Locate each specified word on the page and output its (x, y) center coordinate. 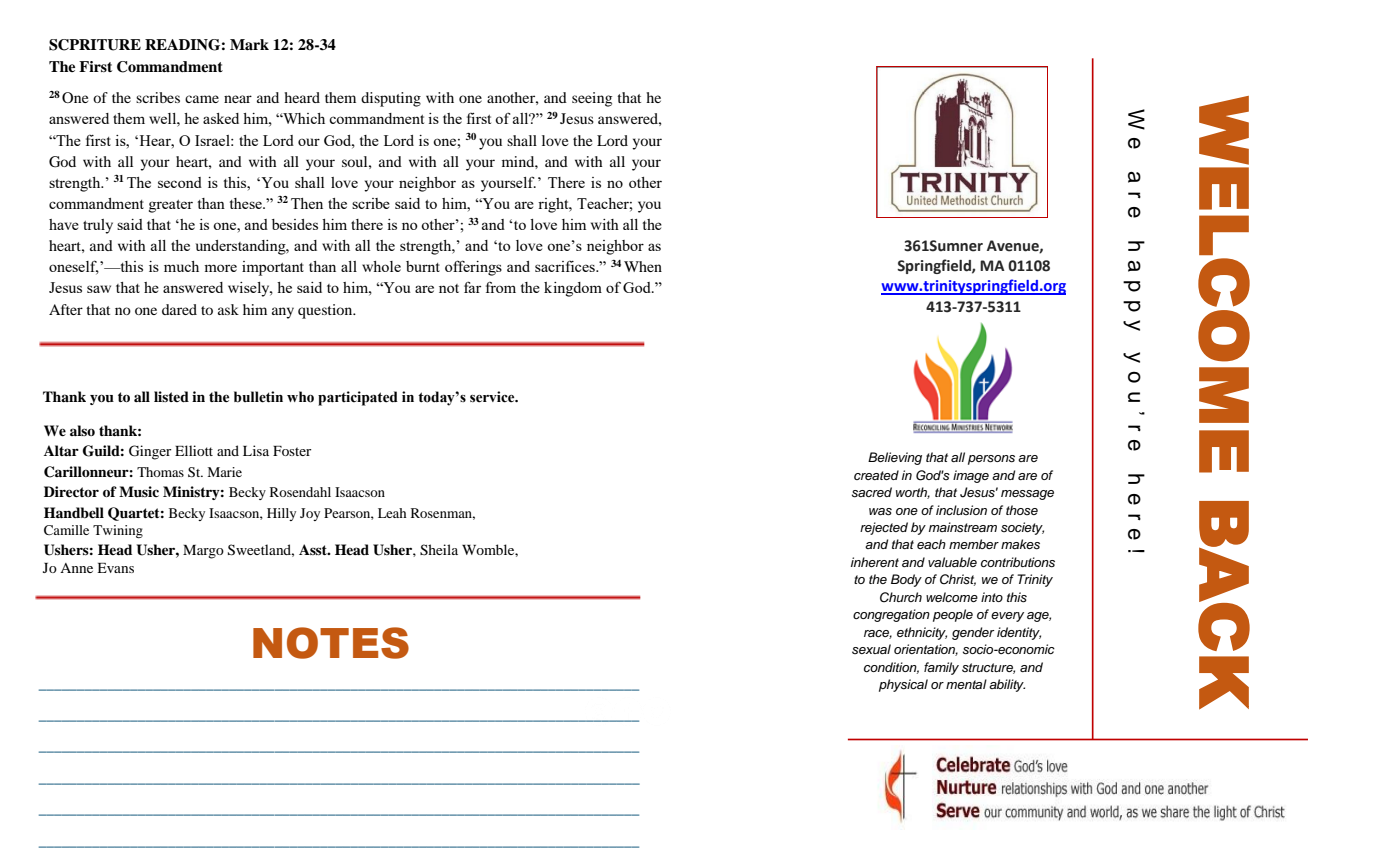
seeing (592, 99)
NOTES (331, 643)
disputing (391, 99)
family (941, 668)
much (181, 266)
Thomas (160, 472)
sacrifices (566, 266)
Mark (249, 44)
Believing (895, 458)
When (643, 266)
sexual (871, 649)
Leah (392, 513)
